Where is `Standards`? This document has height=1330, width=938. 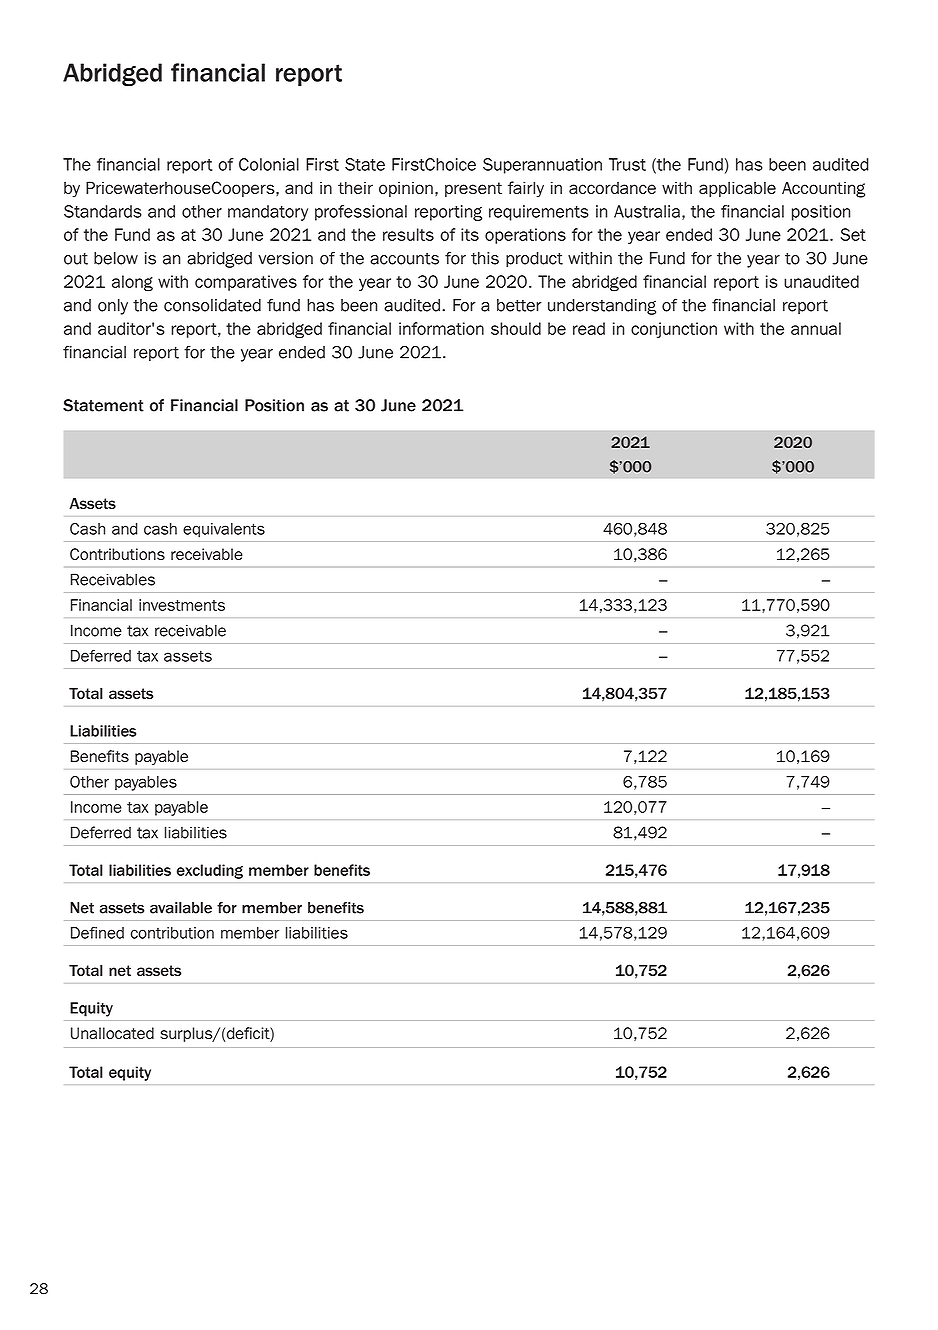
Standards is located at coordinates (103, 211).
